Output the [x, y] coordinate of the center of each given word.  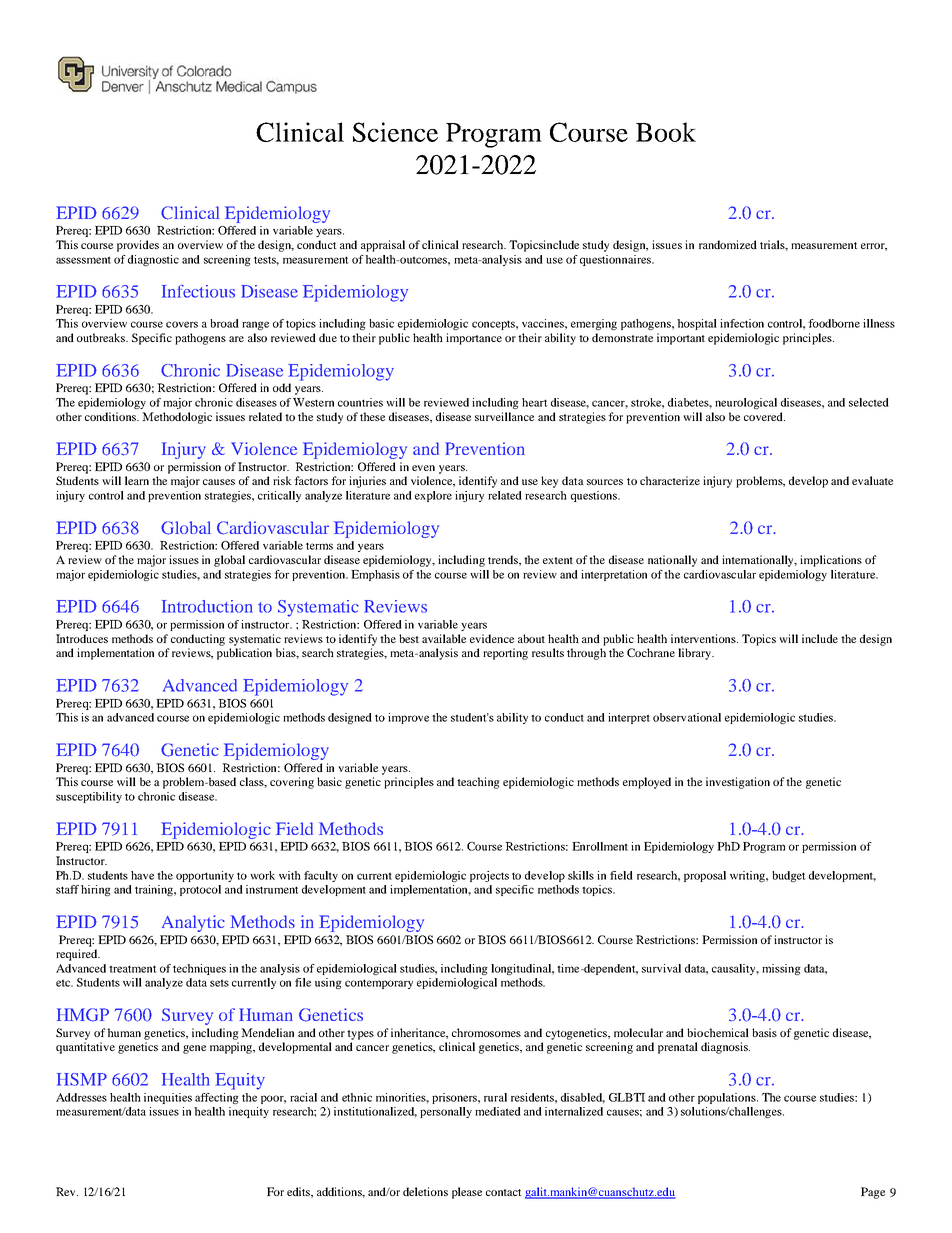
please [467, 1193]
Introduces [82, 638]
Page [873, 1193]
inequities [168, 1098]
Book [666, 132]
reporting [505, 654]
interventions [704, 638]
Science [395, 132]
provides [138, 246]
